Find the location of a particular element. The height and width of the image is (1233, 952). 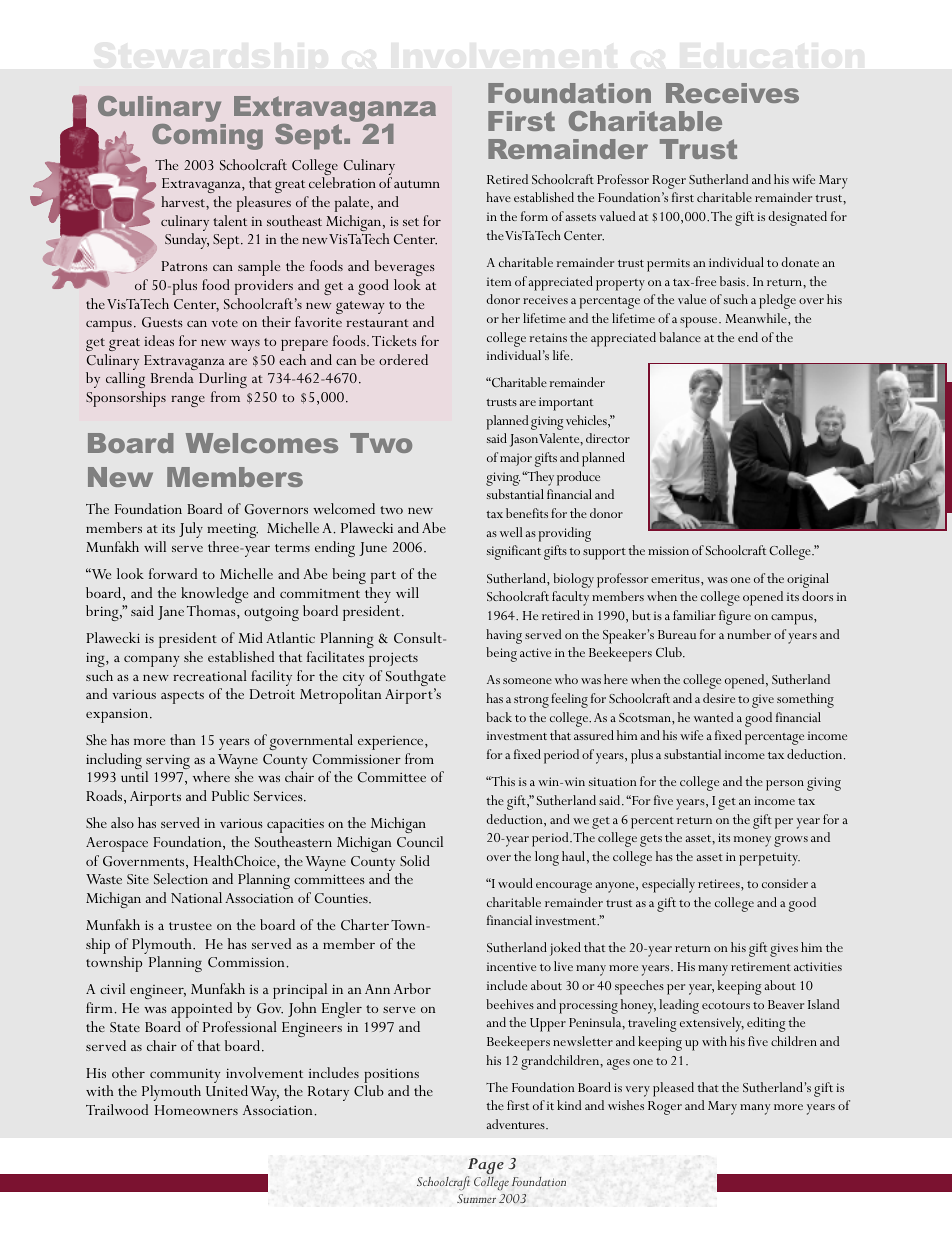

Coming is located at coordinates (207, 137).
